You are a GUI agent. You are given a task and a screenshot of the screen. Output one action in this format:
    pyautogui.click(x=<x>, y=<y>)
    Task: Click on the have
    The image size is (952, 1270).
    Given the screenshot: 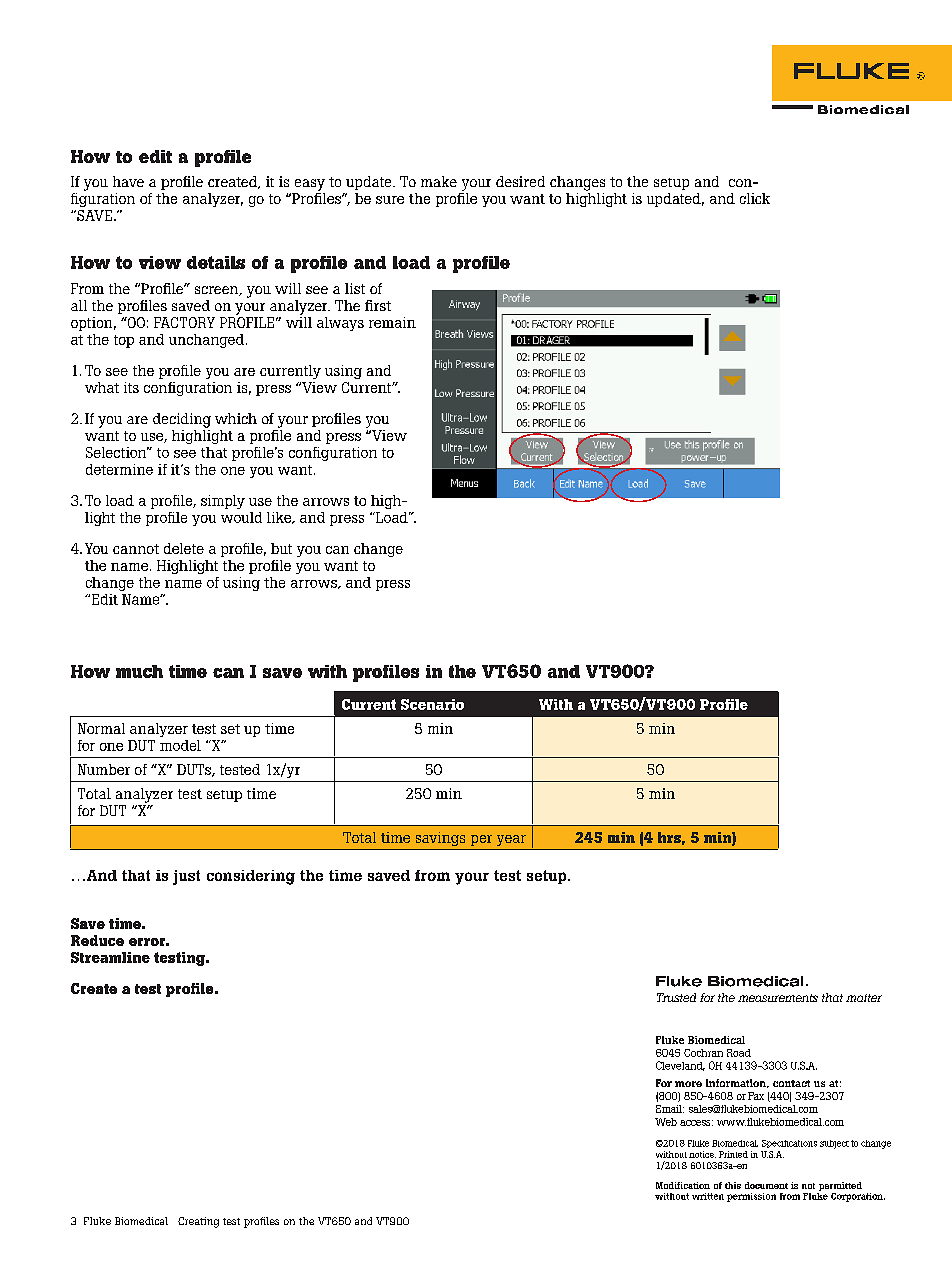 What is the action you would take?
    pyautogui.click(x=128, y=181)
